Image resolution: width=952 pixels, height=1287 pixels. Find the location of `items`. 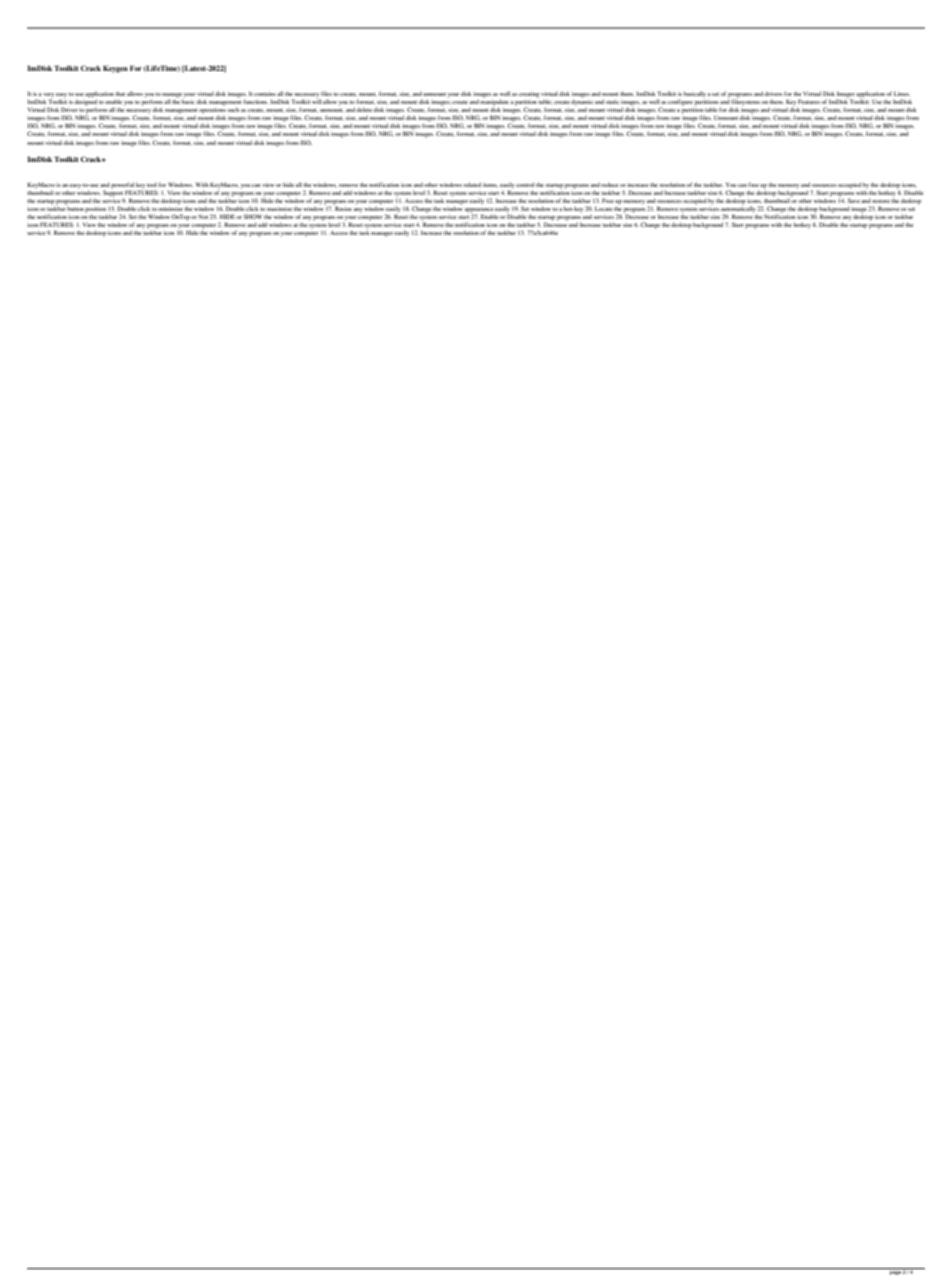

items is located at coordinates (490, 185).
